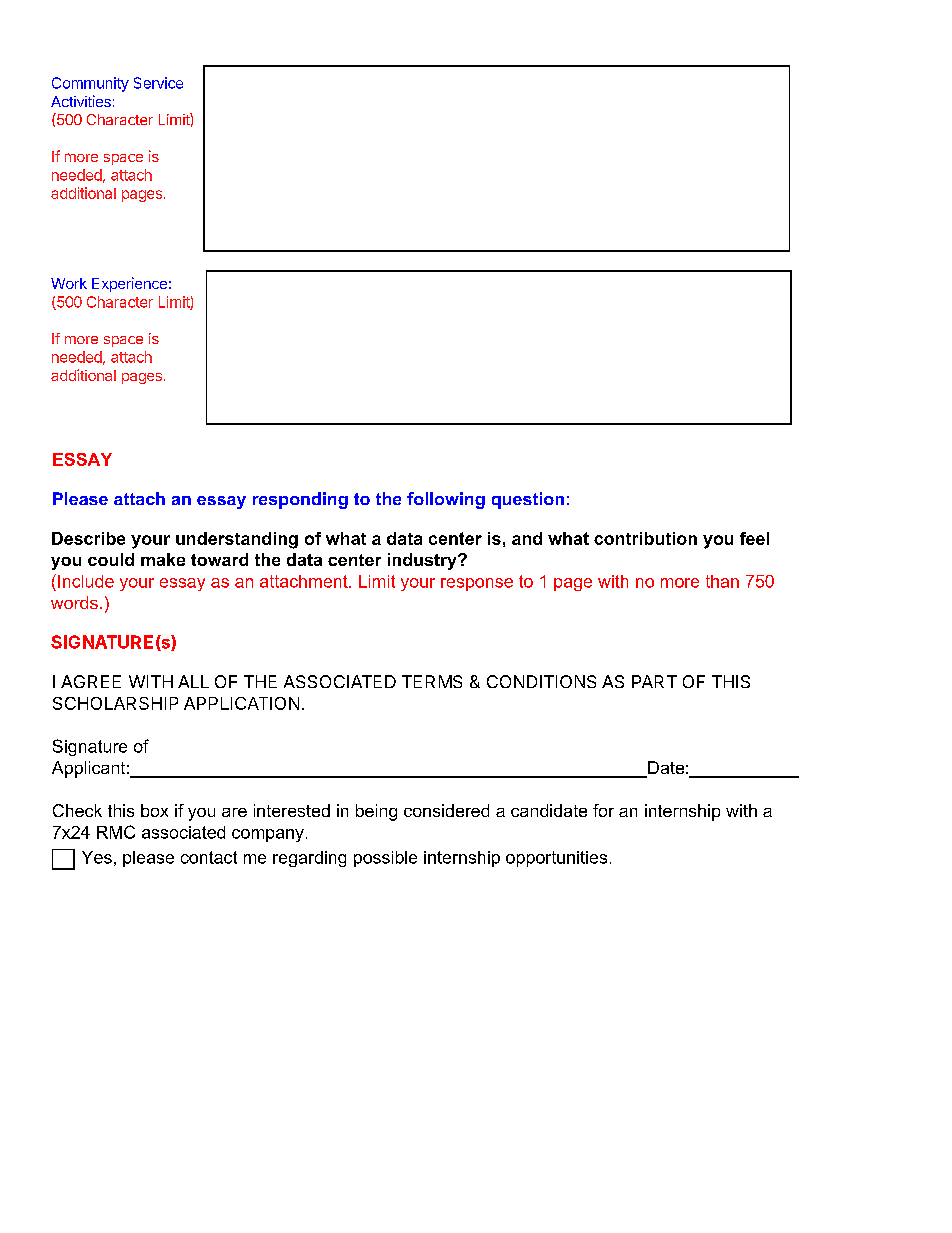 The image size is (952, 1233). Describe the element at coordinates (645, 538) in the screenshot. I see `contribution` at that location.
